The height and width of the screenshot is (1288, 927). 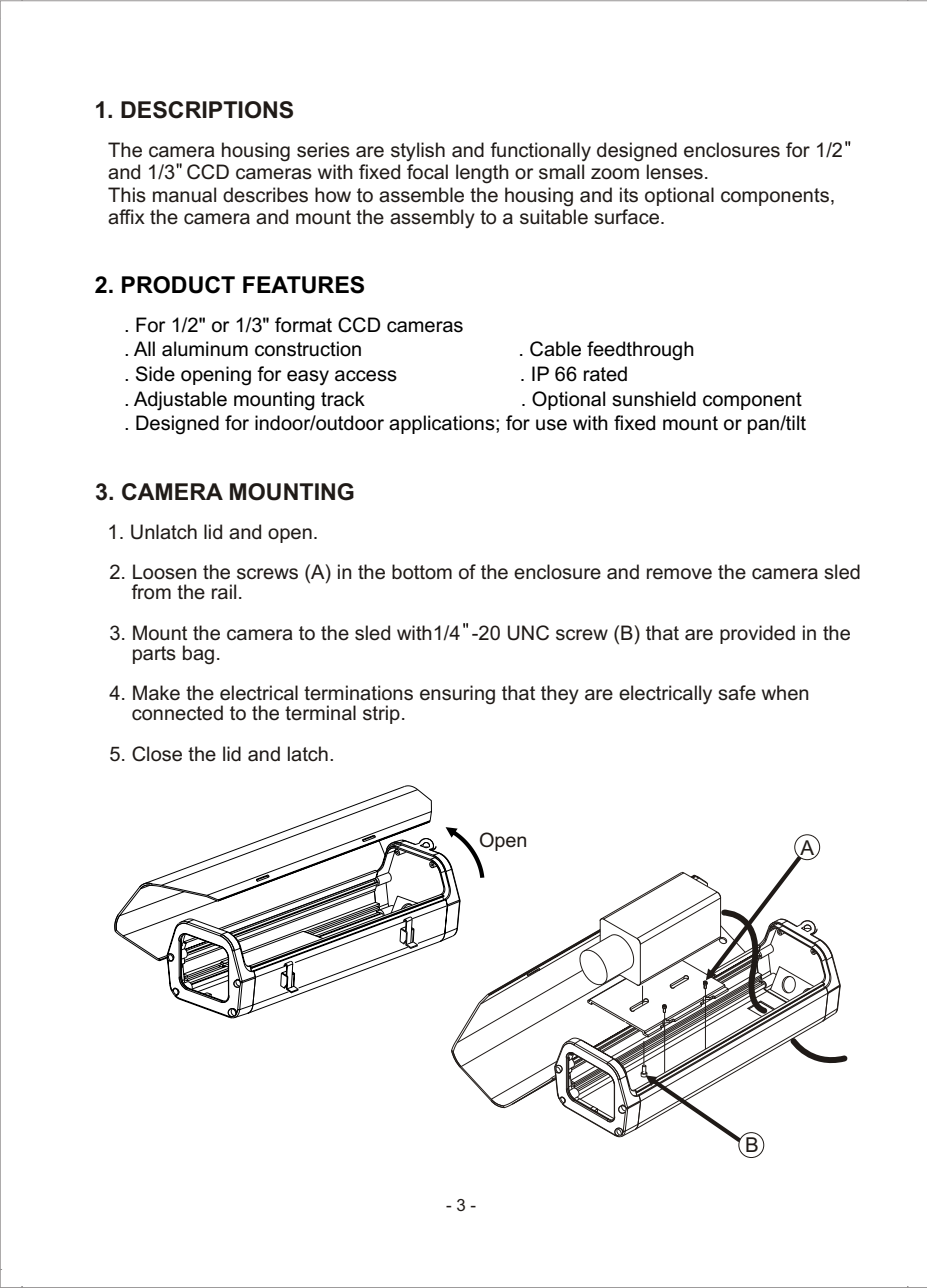 What do you see at coordinates (177, 713) in the screenshot?
I see `connected` at bounding box center [177, 713].
